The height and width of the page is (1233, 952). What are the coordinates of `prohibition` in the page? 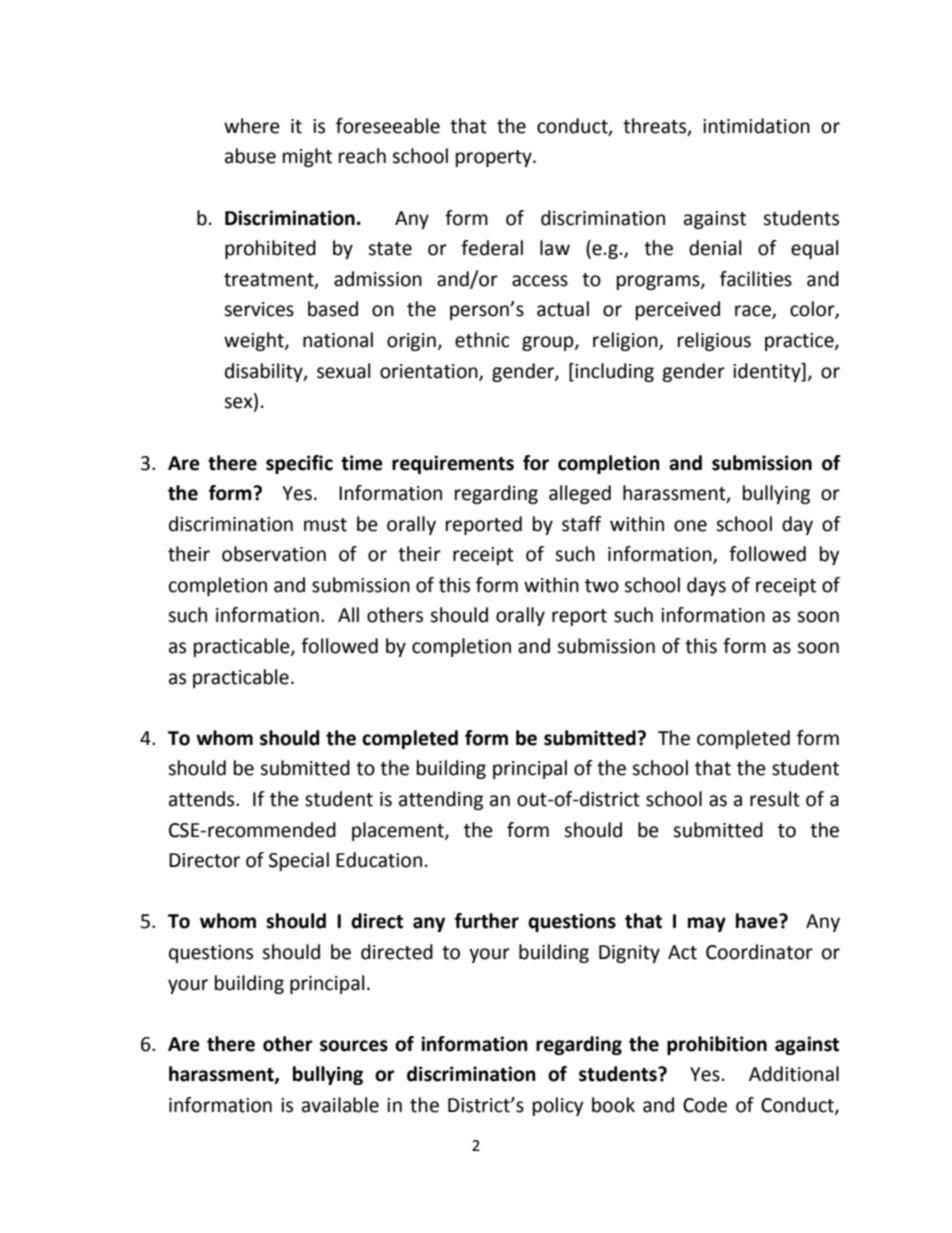 It's located at (717, 1045).
